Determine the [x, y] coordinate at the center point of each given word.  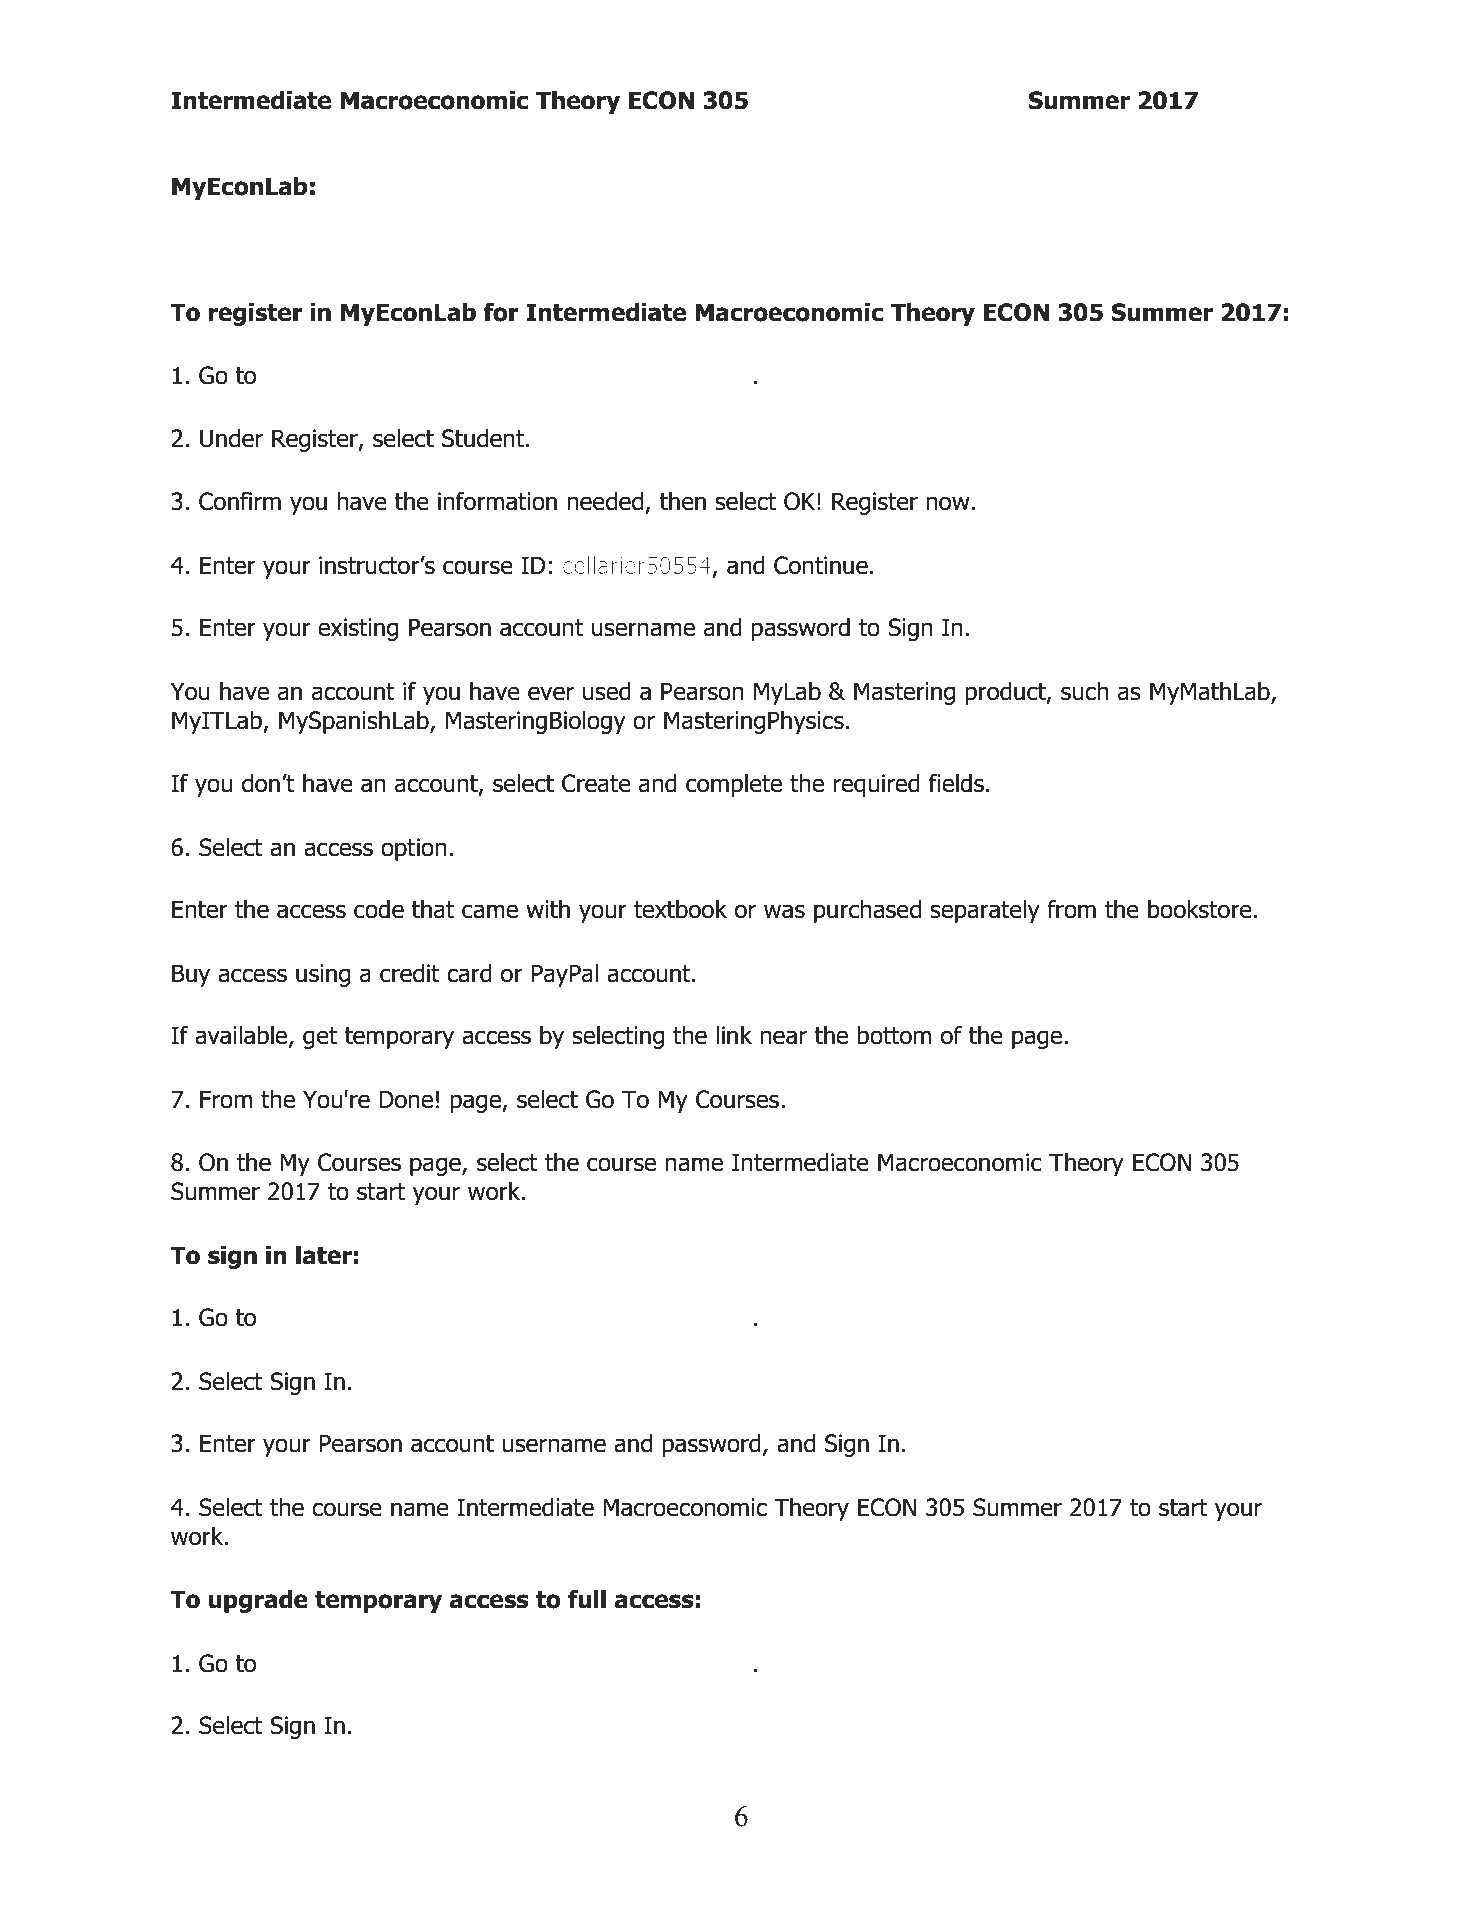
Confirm [240, 501]
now [948, 503]
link [734, 1035]
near [783, 1037]
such [1085, 691]
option [414, 849]
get [320, 1038]
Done [406, 1099]
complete [734, 785]
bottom [894, 1035]
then [682, 501]
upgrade [258, 1601]
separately [985, 911]
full [587, 1599]
